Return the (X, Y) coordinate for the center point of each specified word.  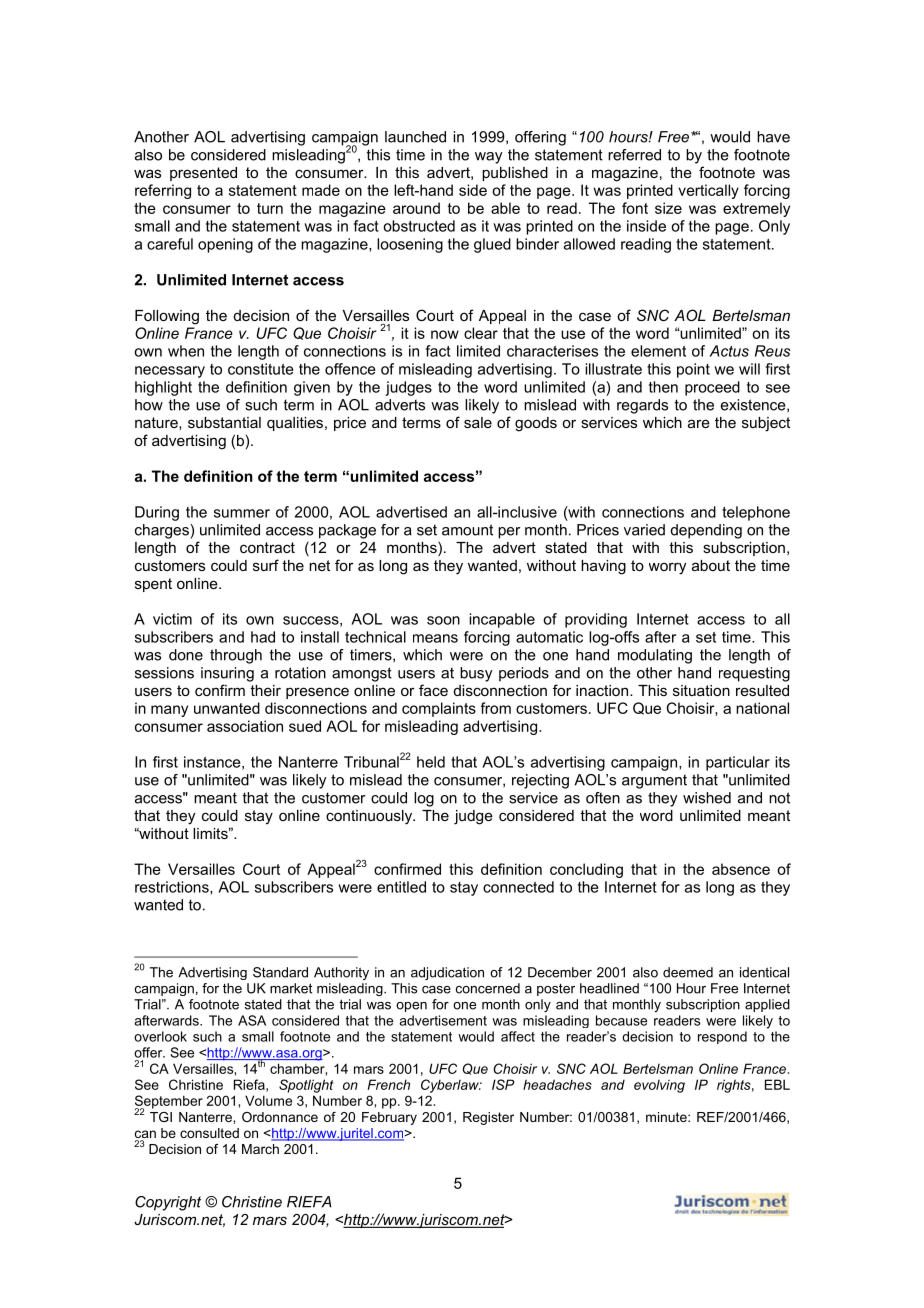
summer (242, 513)
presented (203, 174)
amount (467, 530)
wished (707, 798)
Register (488, 1118)
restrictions (173, 888)
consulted (209, 1133)
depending (706, 531)
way (489, 158)
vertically (708, 191)
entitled (401, 887)
